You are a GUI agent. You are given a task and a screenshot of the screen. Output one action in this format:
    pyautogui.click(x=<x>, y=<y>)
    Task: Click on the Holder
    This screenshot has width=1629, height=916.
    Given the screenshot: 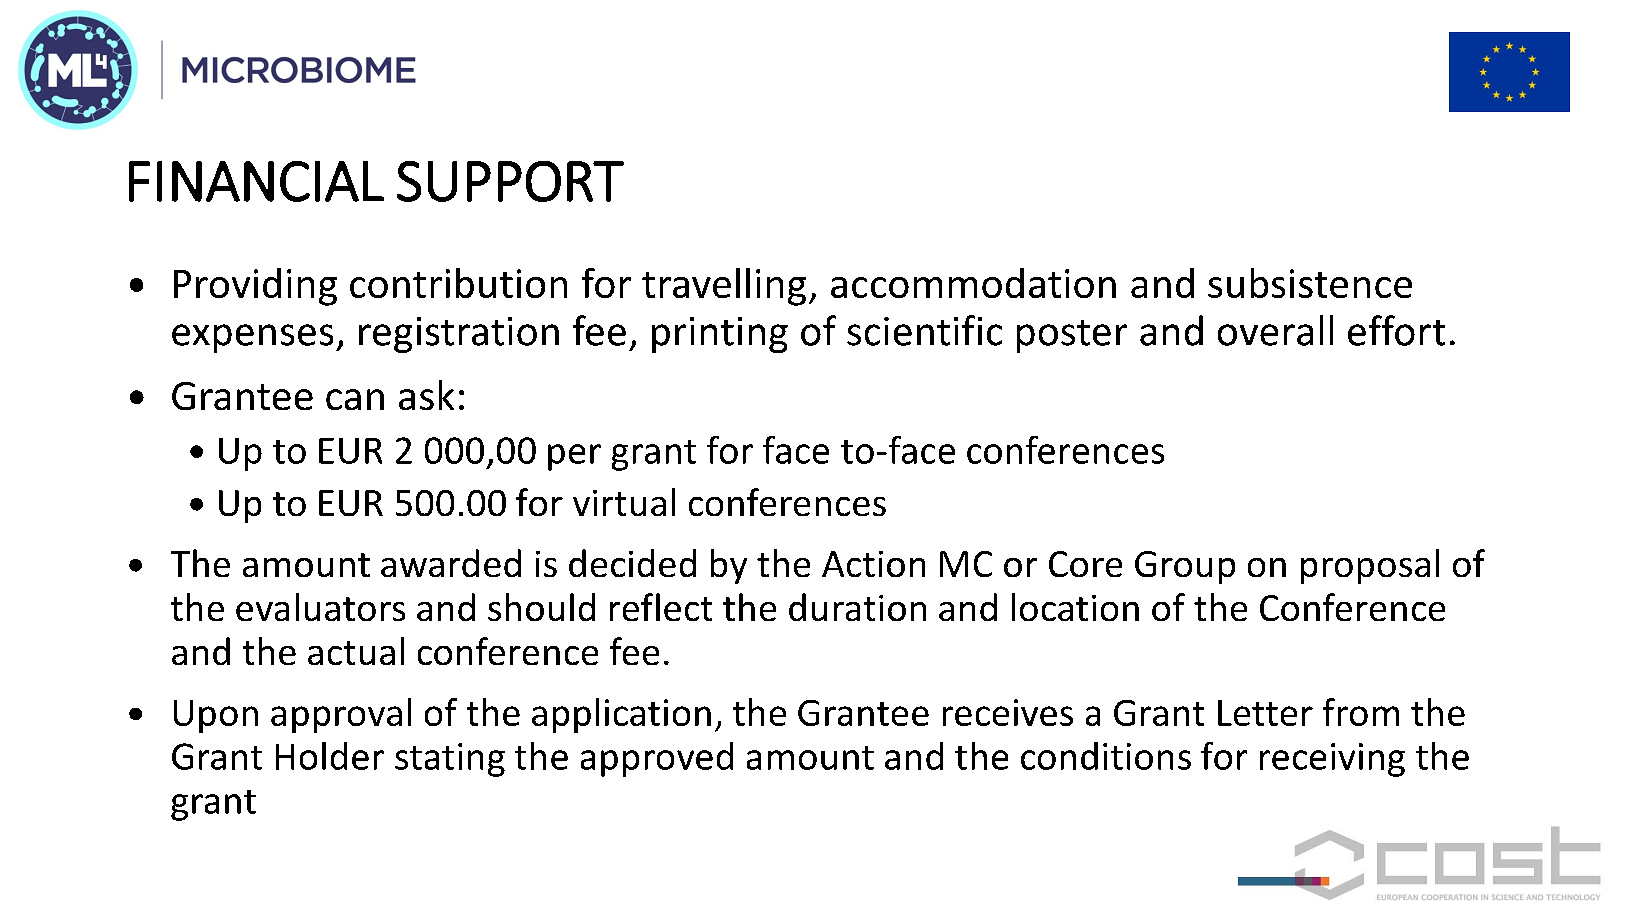 What is the action you would take?
    pyautogui.click(x=330, y=756)
